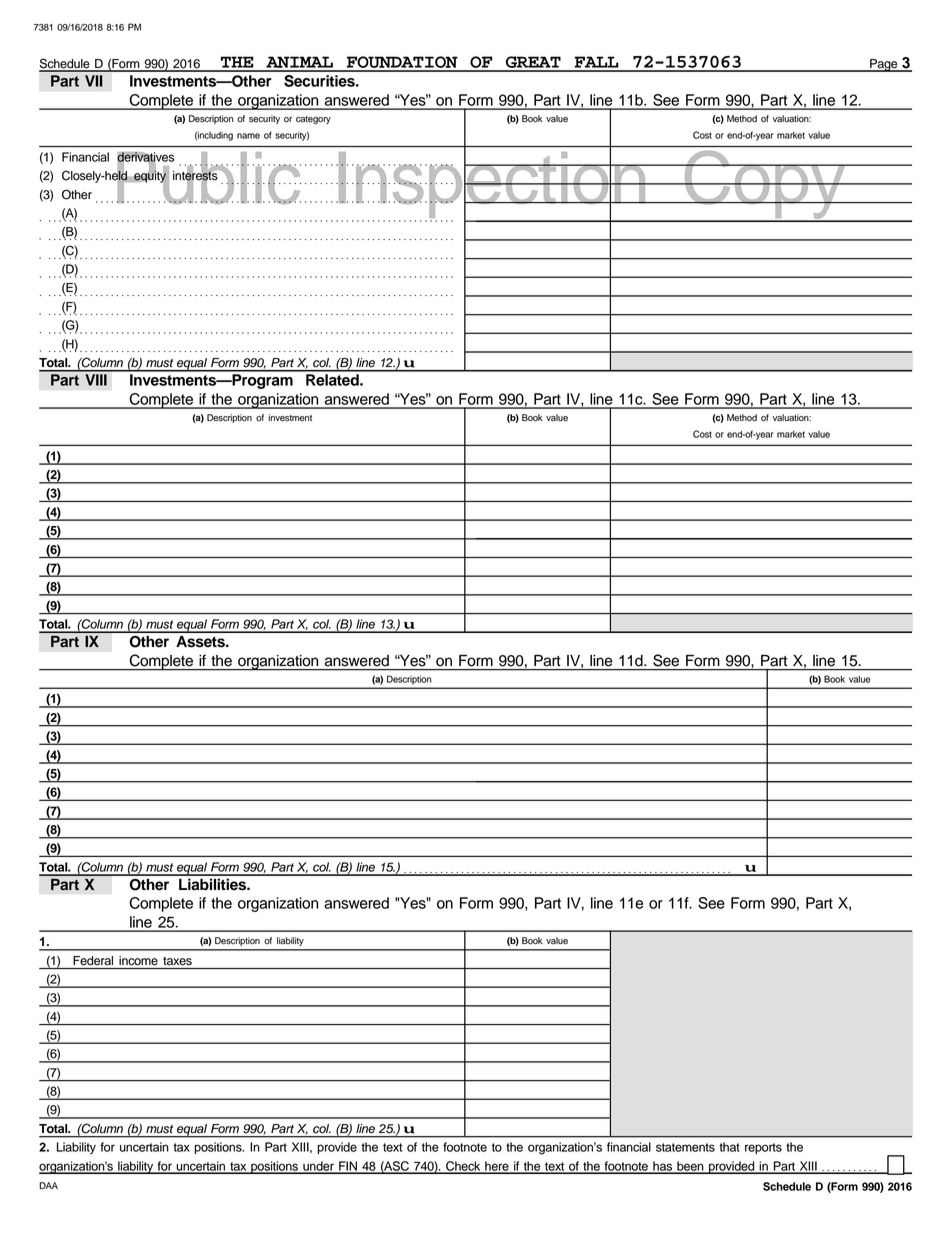 This page has height=1233, width=952. I want to click on reports, so click(763, 1148).
